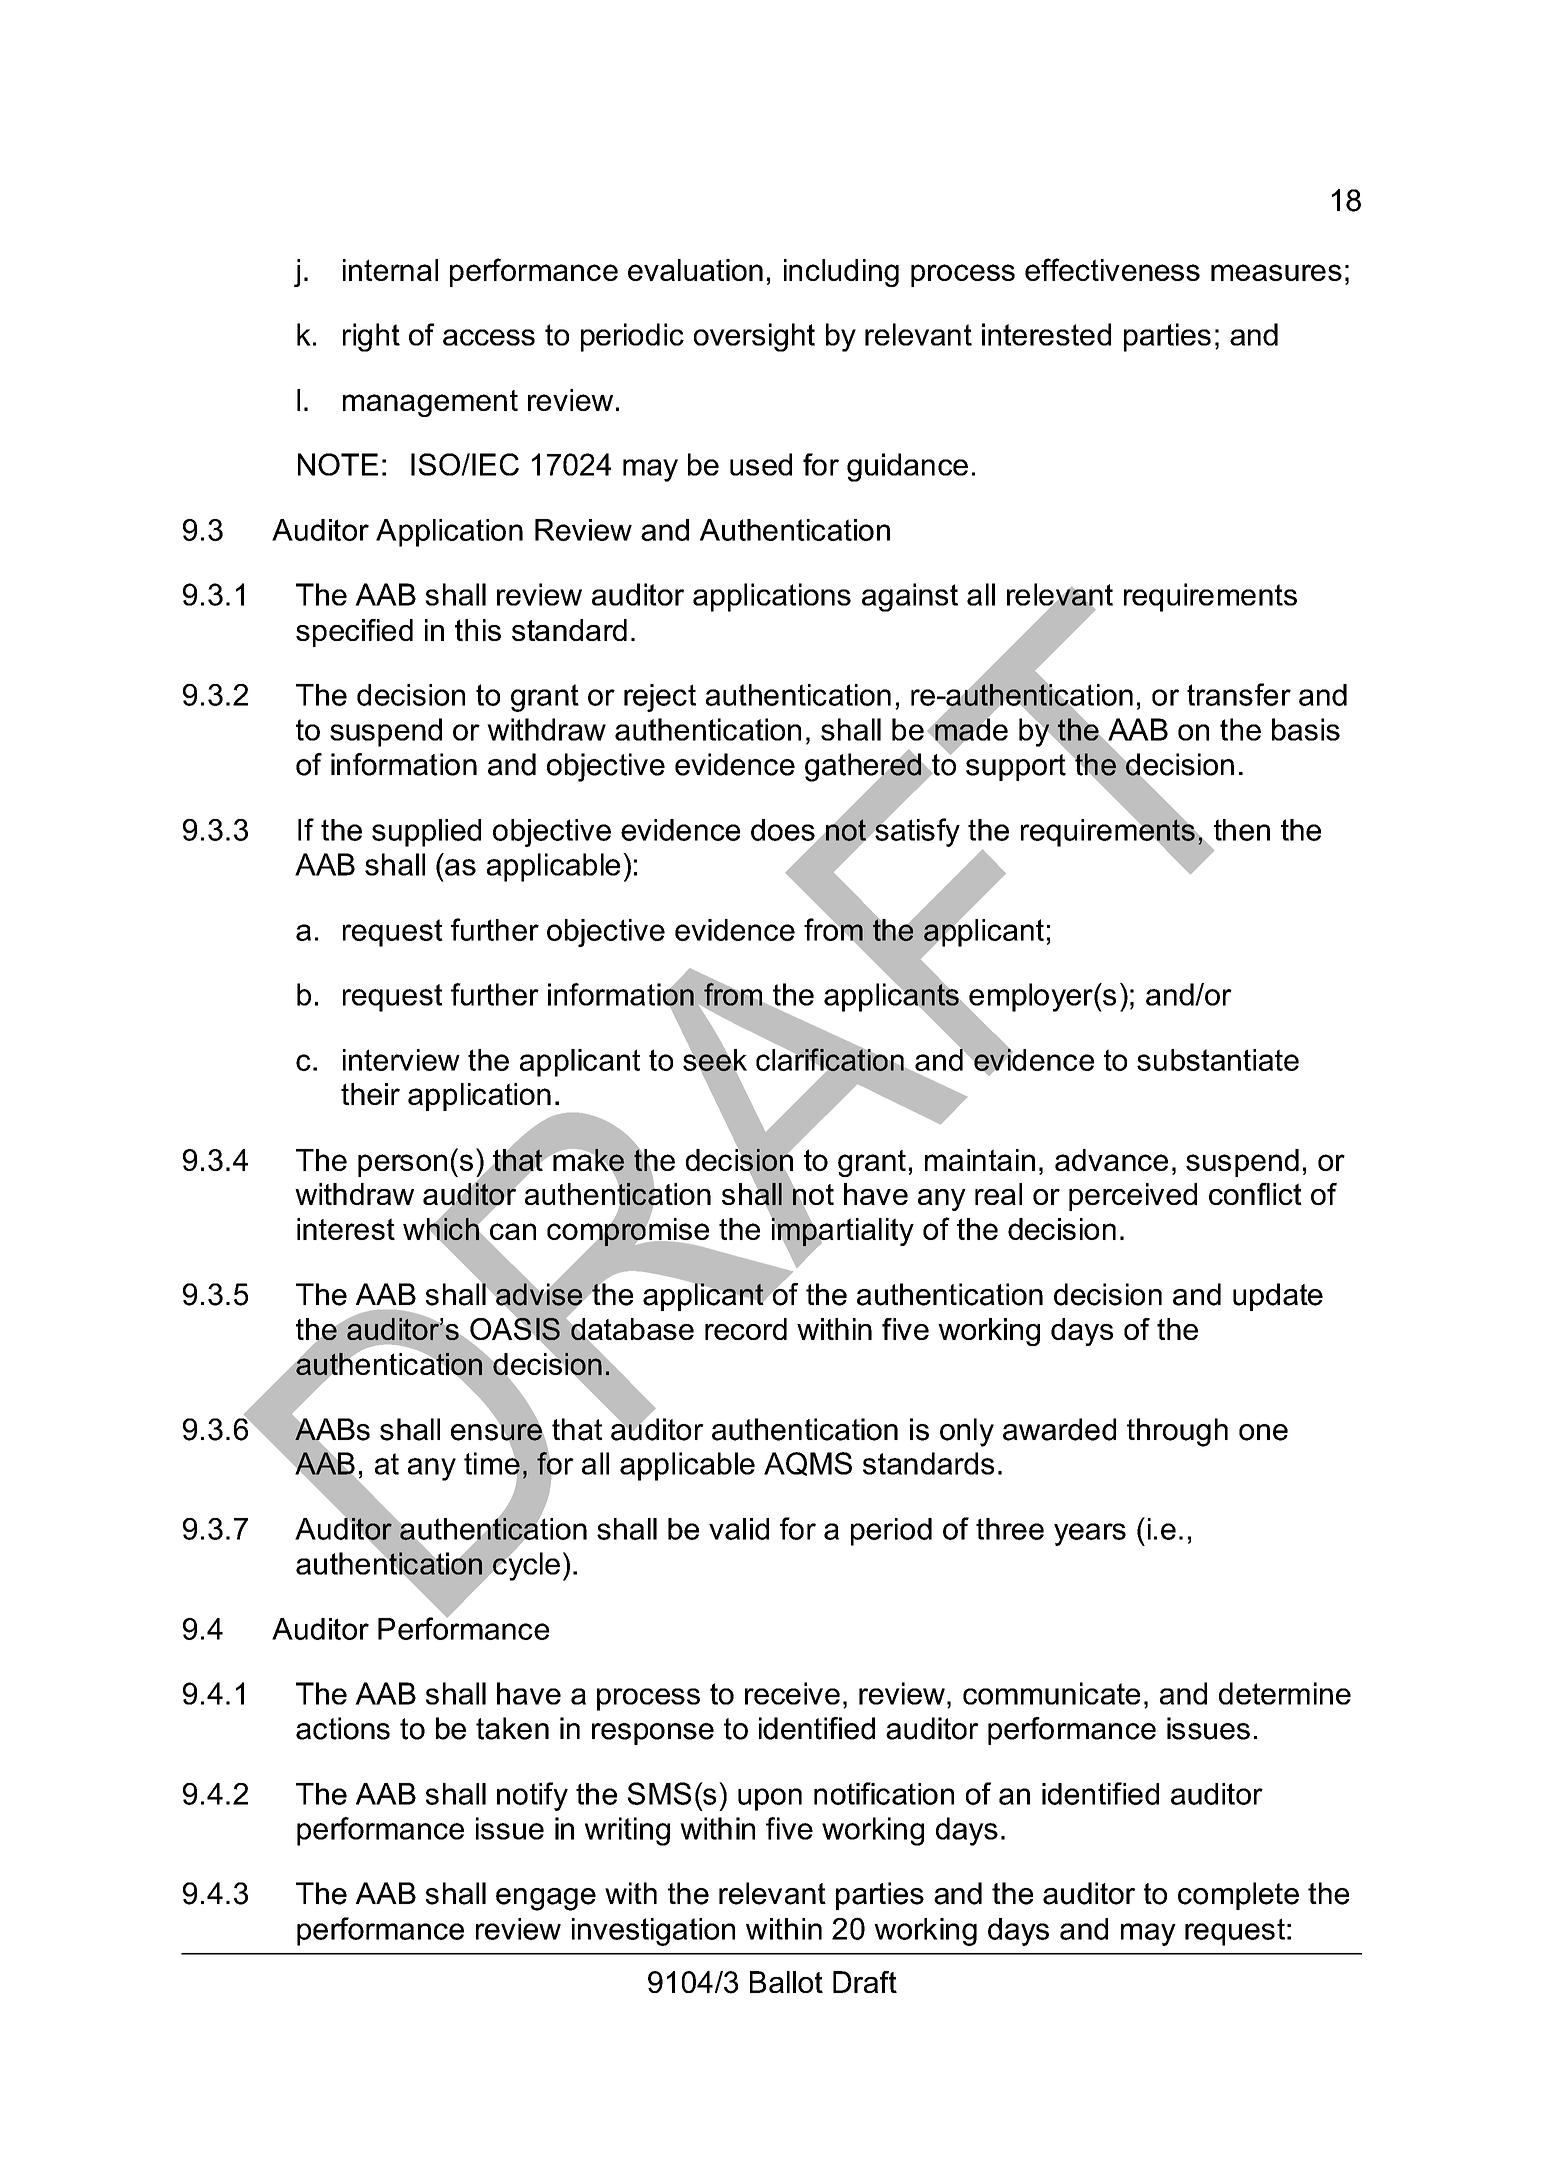 The width and height of the page is (1542, 2182). I want to click on access, so click(489, 337).
